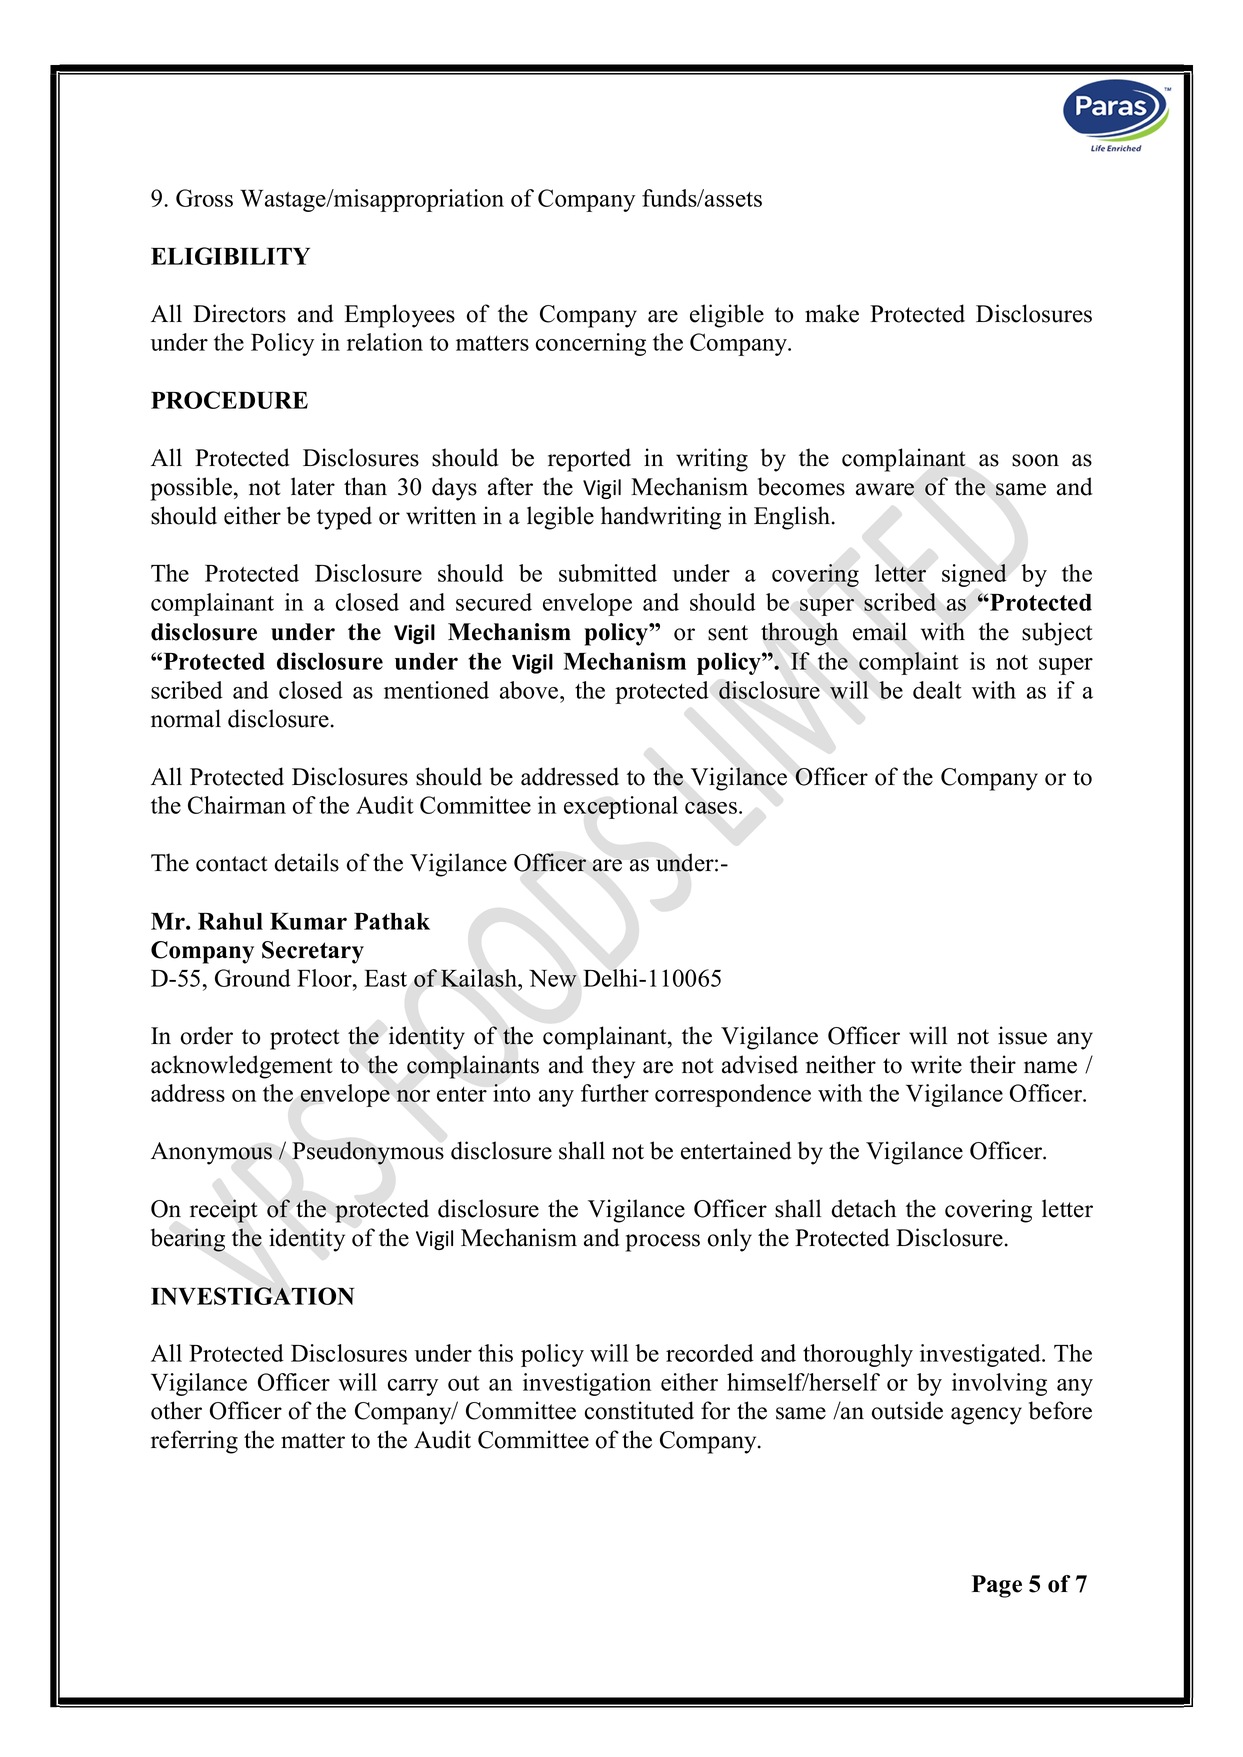 Image resolution: width=1243 pixels, height=1757 pixels. Describe the element at coordinates (997, 1586) in the screenshot. I see `Page` at that location.
